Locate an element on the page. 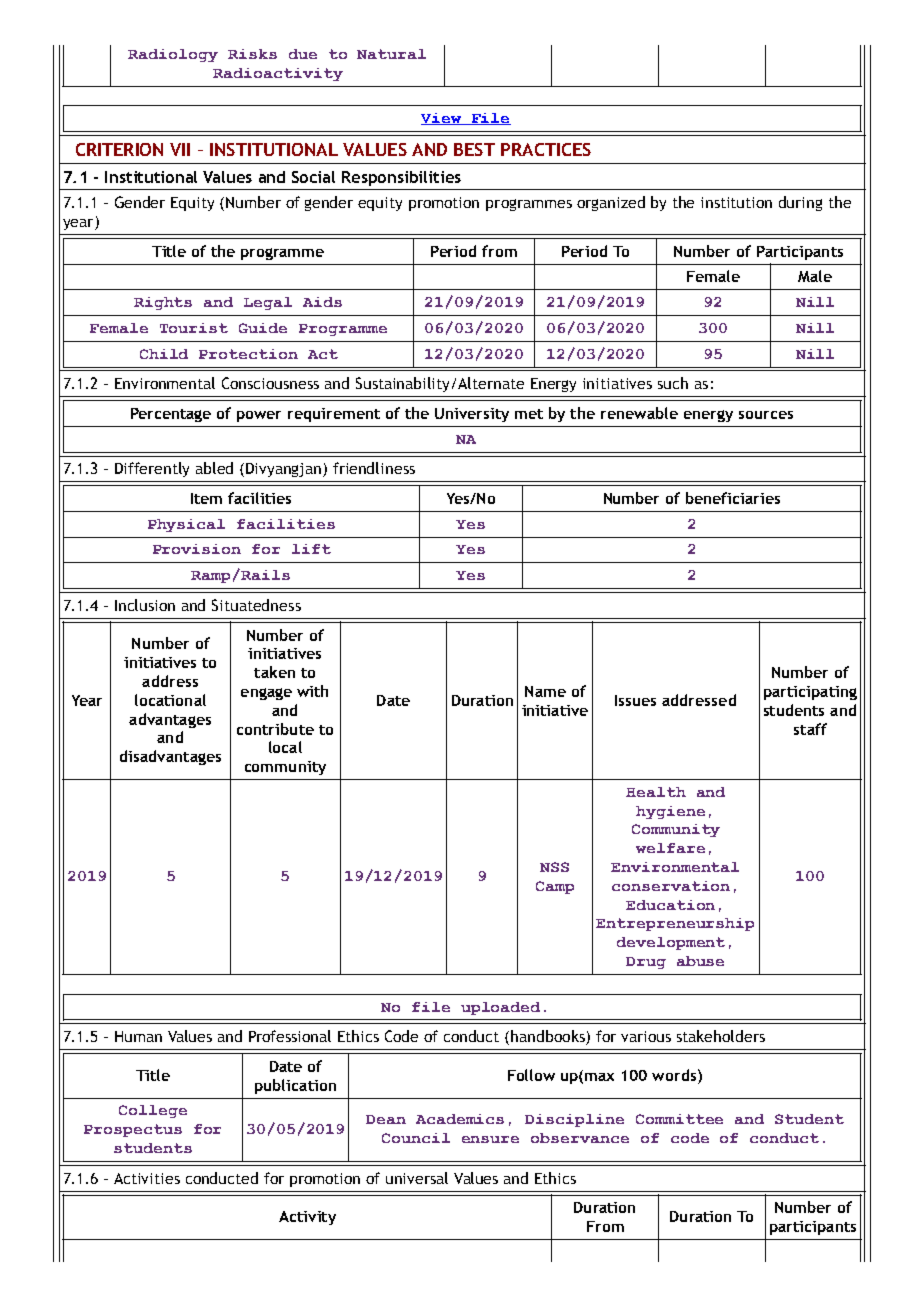 The height and width of the page is (1308, 924). hygiene is located at coordinates (670, 812).
